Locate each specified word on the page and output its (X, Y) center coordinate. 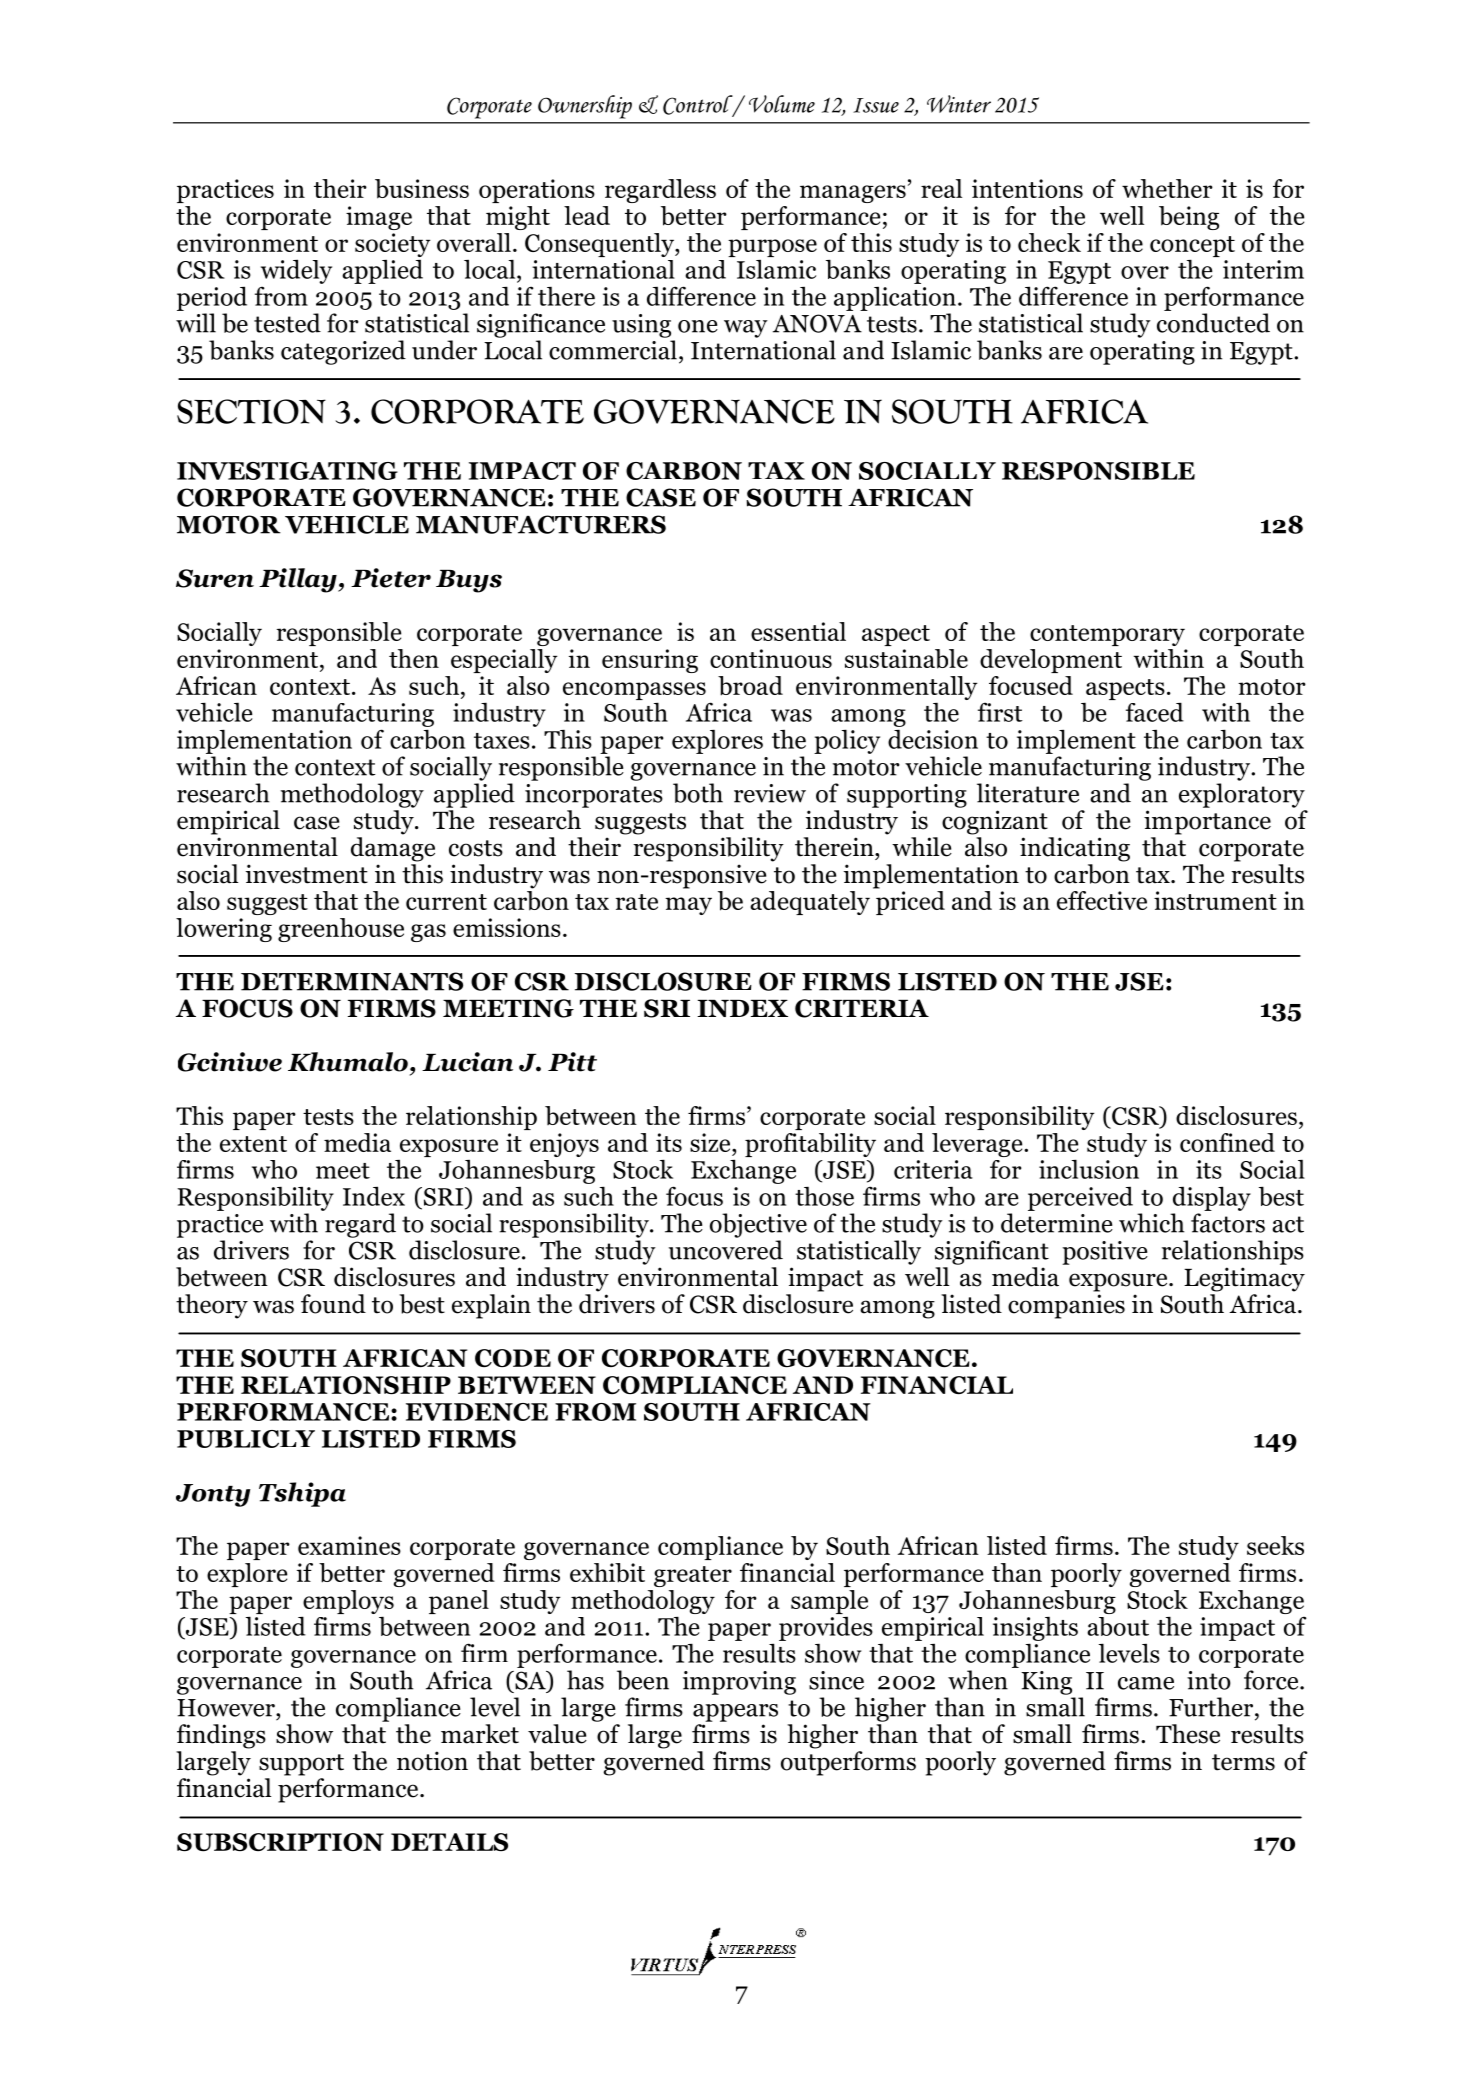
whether (1167, 188)
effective (1102, 900)
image (379, 218)
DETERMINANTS (352, 981)
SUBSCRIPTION (280, 1842)
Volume (782, 104)
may (688, 906)
